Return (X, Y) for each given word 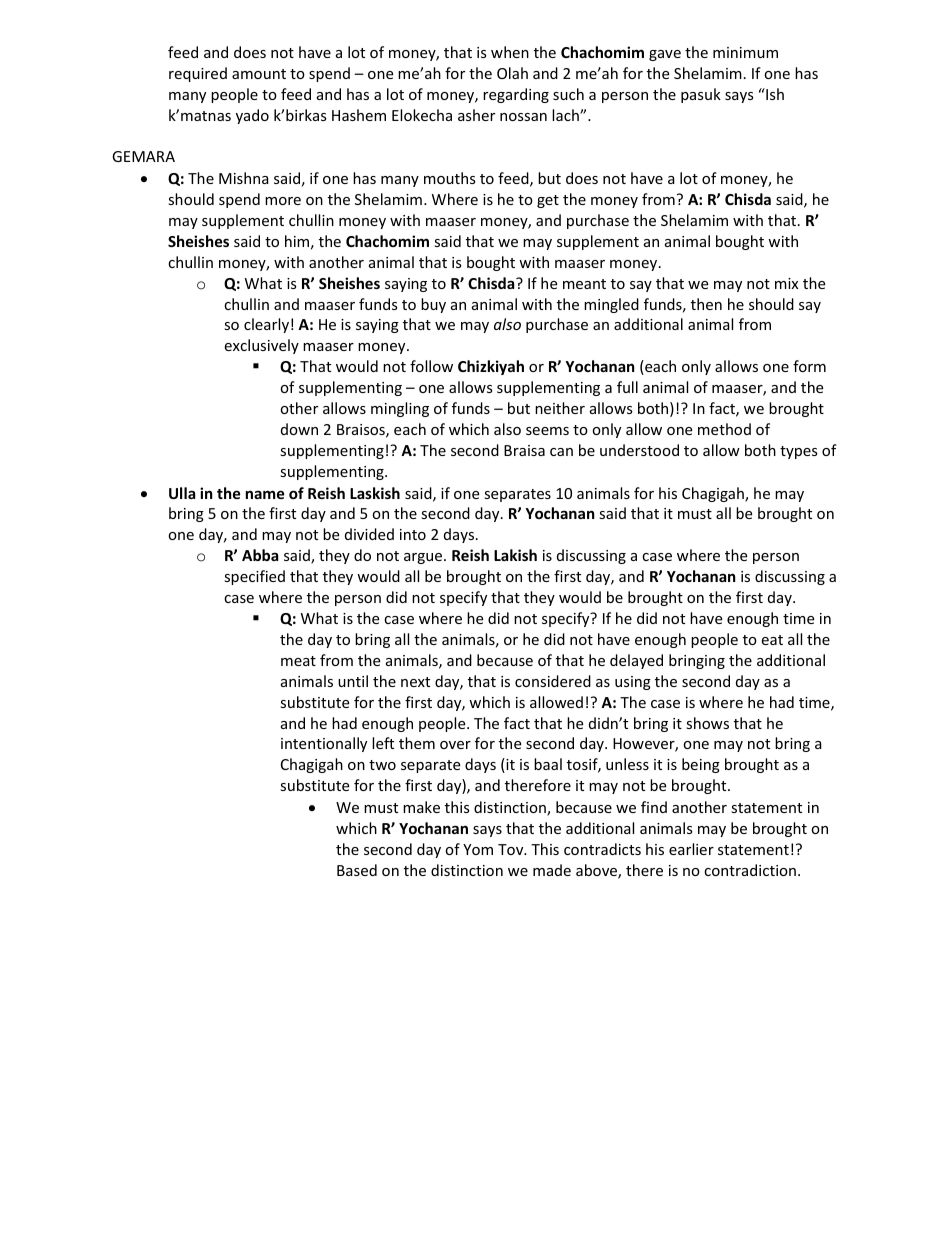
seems (547, 431)
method (724, 429)
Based (357, 870)
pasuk (701, 95)
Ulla (182, 493)
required (198, 74)
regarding (516, 95)
